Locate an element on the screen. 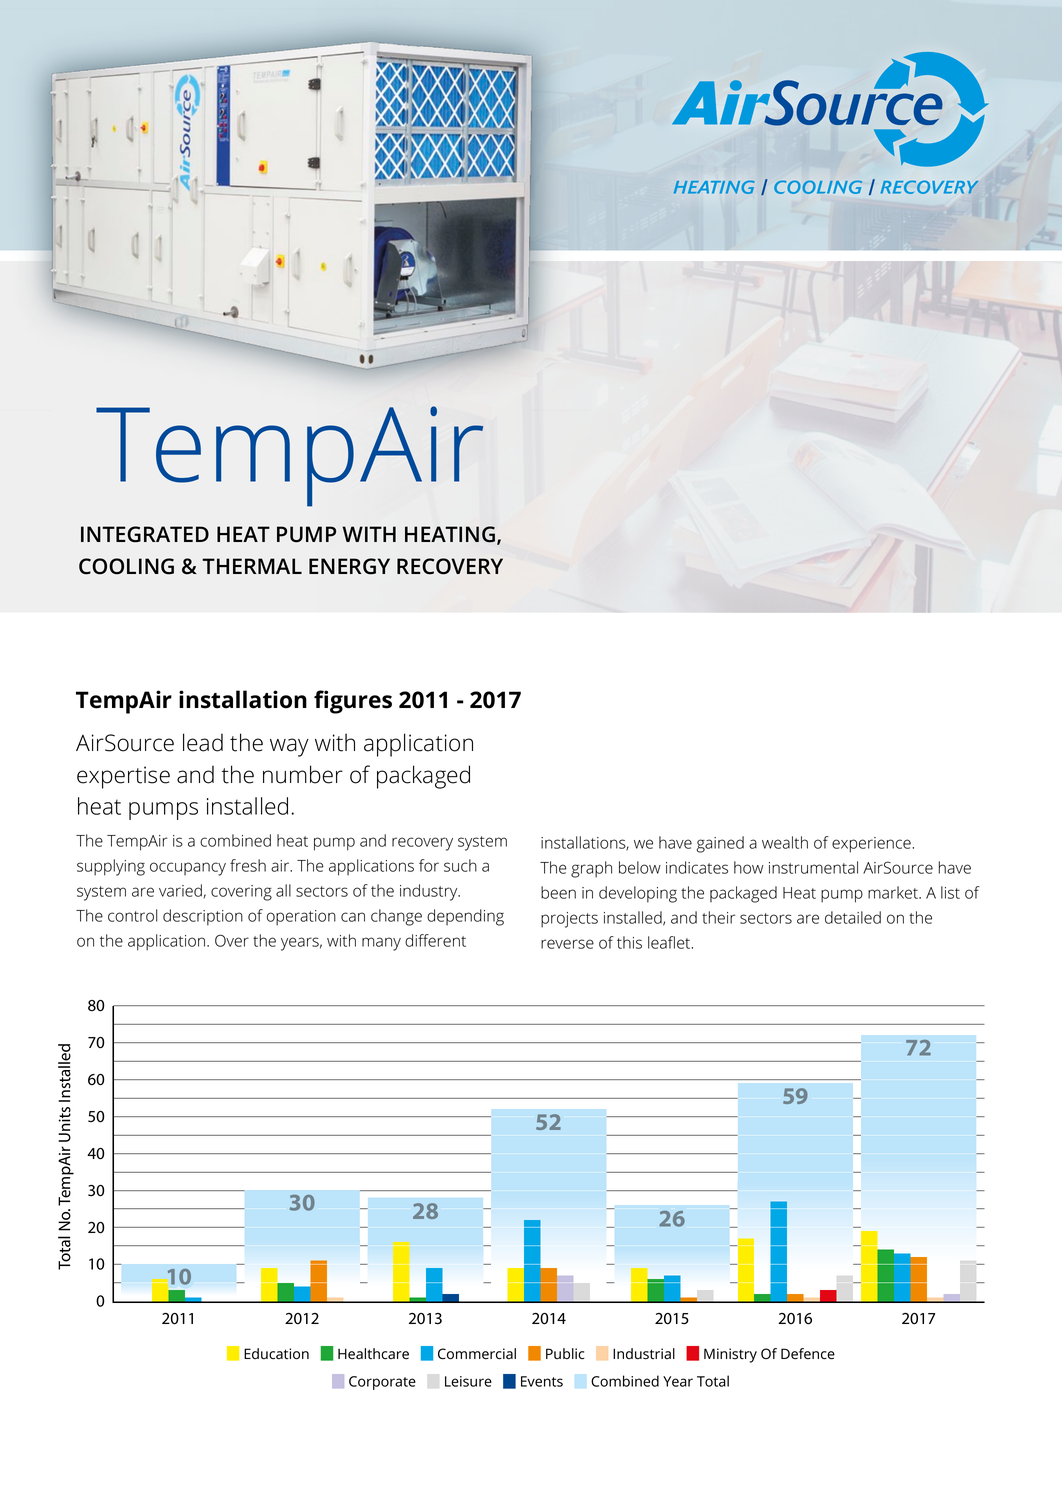 The image size is (1062, 1502). Defence is located at coordinates (808, 1354).
